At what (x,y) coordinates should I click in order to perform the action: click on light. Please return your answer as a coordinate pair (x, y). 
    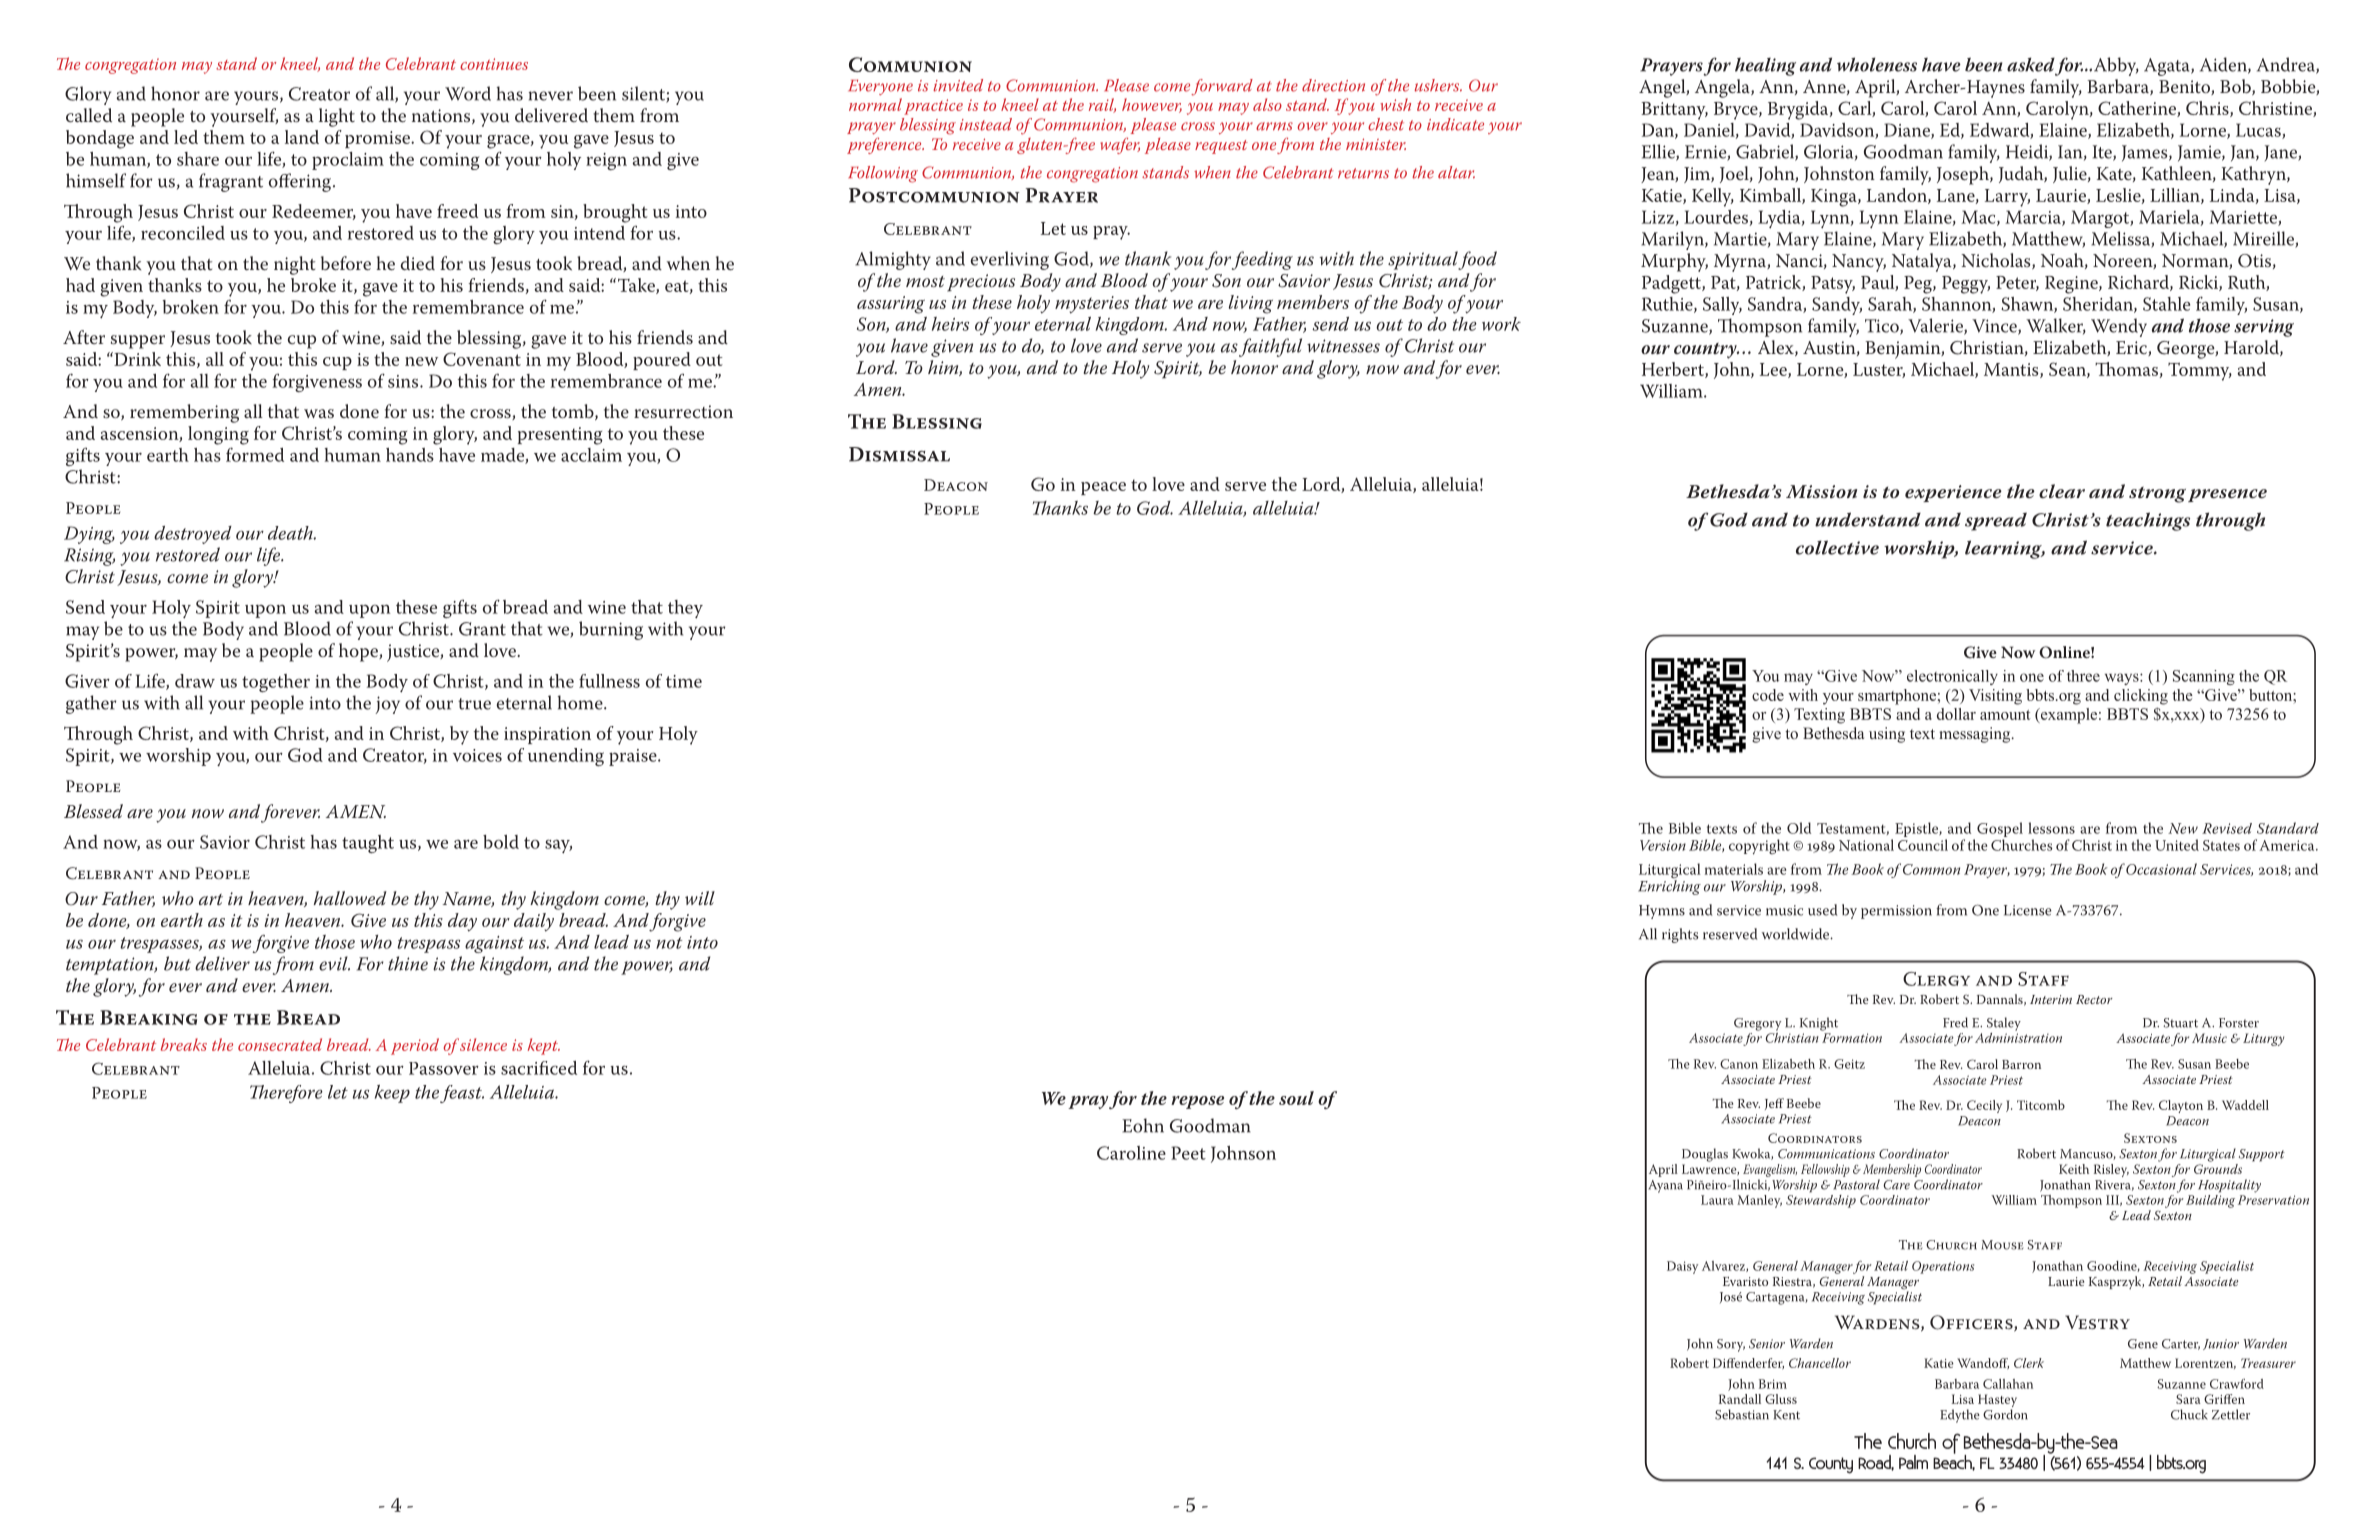
    Looking at the image, I should click on (337, 117).
